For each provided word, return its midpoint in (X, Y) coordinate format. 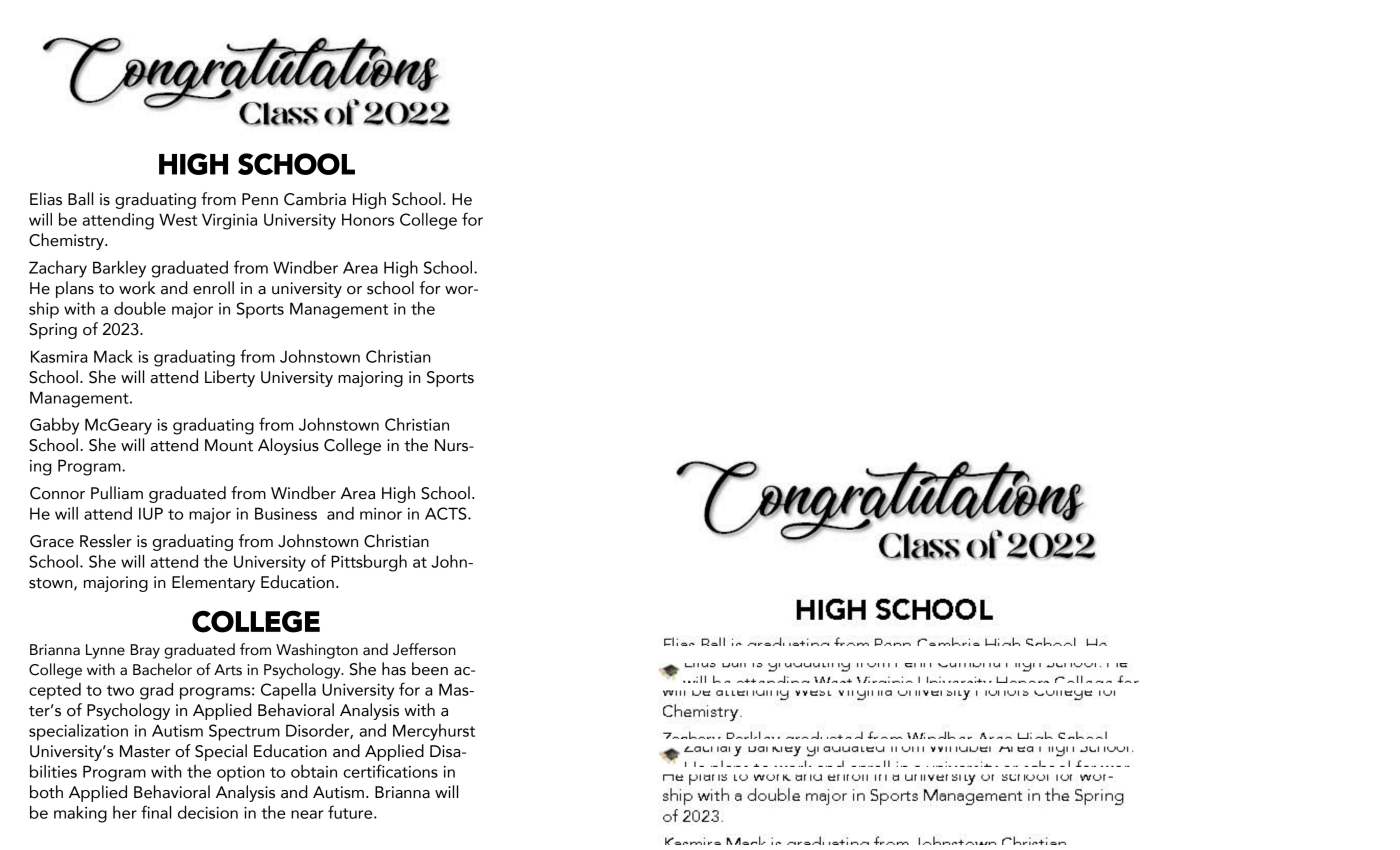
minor (381, 514)
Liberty (230, 378)
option (241, 774)
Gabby (54, 426)
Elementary (213, 583)
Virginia (229, 221)
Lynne (105, 651)
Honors (368, 219)
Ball (80, 199)
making (80, 814)
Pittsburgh (369, 563)
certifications (390, 771)
